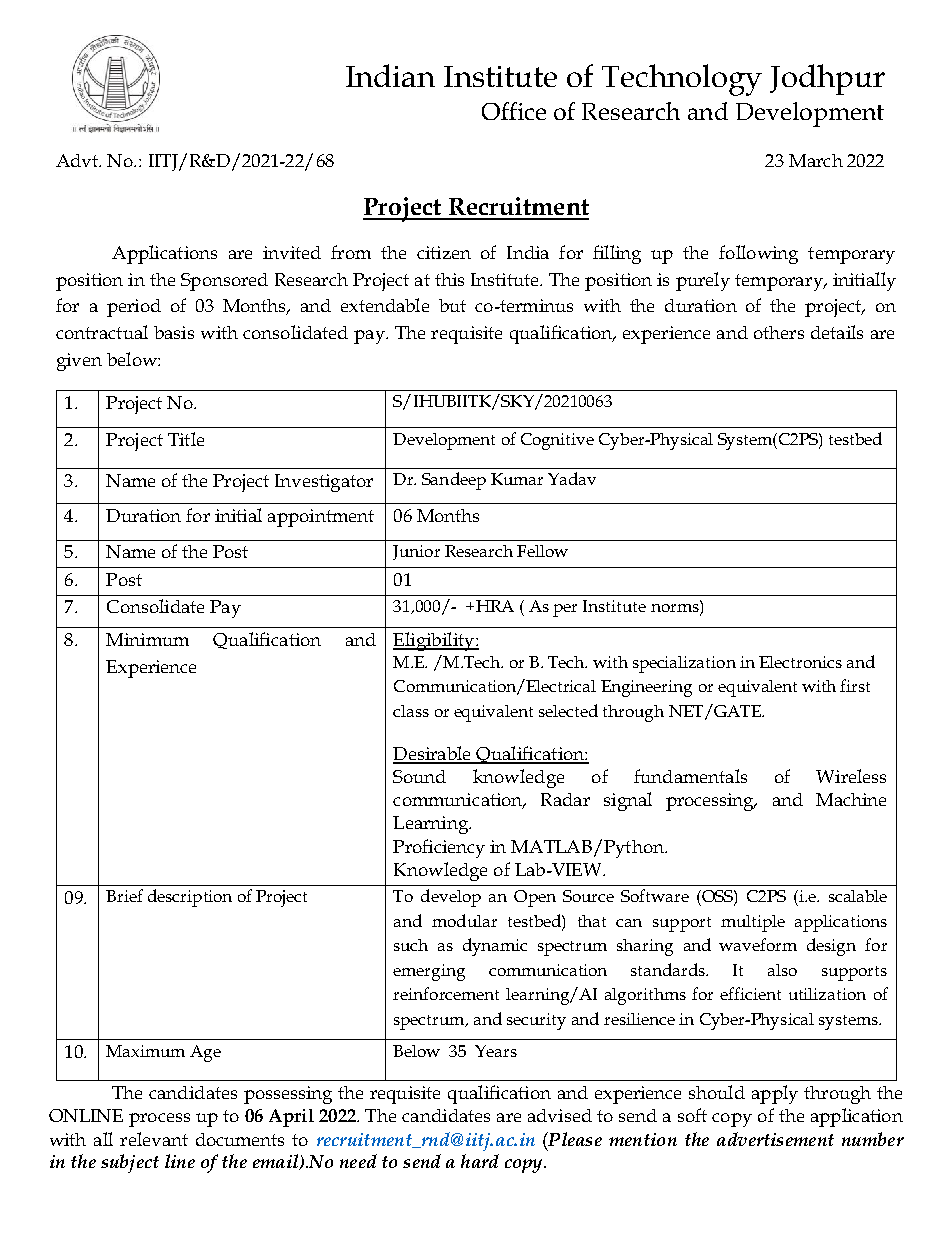 This screenshot has height=1233, width=952. What do you see at coordinates (190, 898) in the screenshot?
I see `description` at bounding box center [190, 898].
